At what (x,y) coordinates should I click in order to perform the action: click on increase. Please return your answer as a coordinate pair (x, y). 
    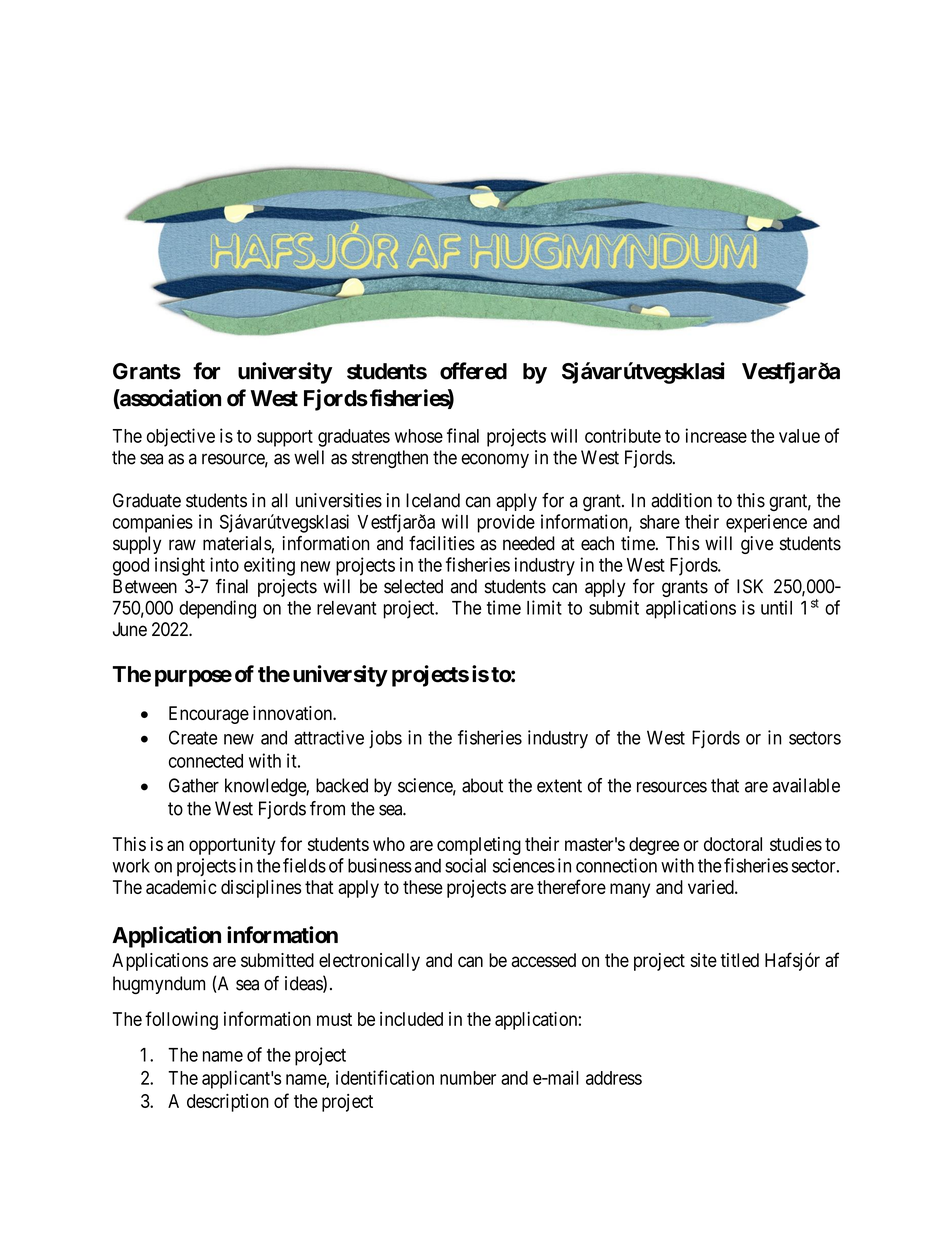
    Looking at the image, I should click on (716, 435).
